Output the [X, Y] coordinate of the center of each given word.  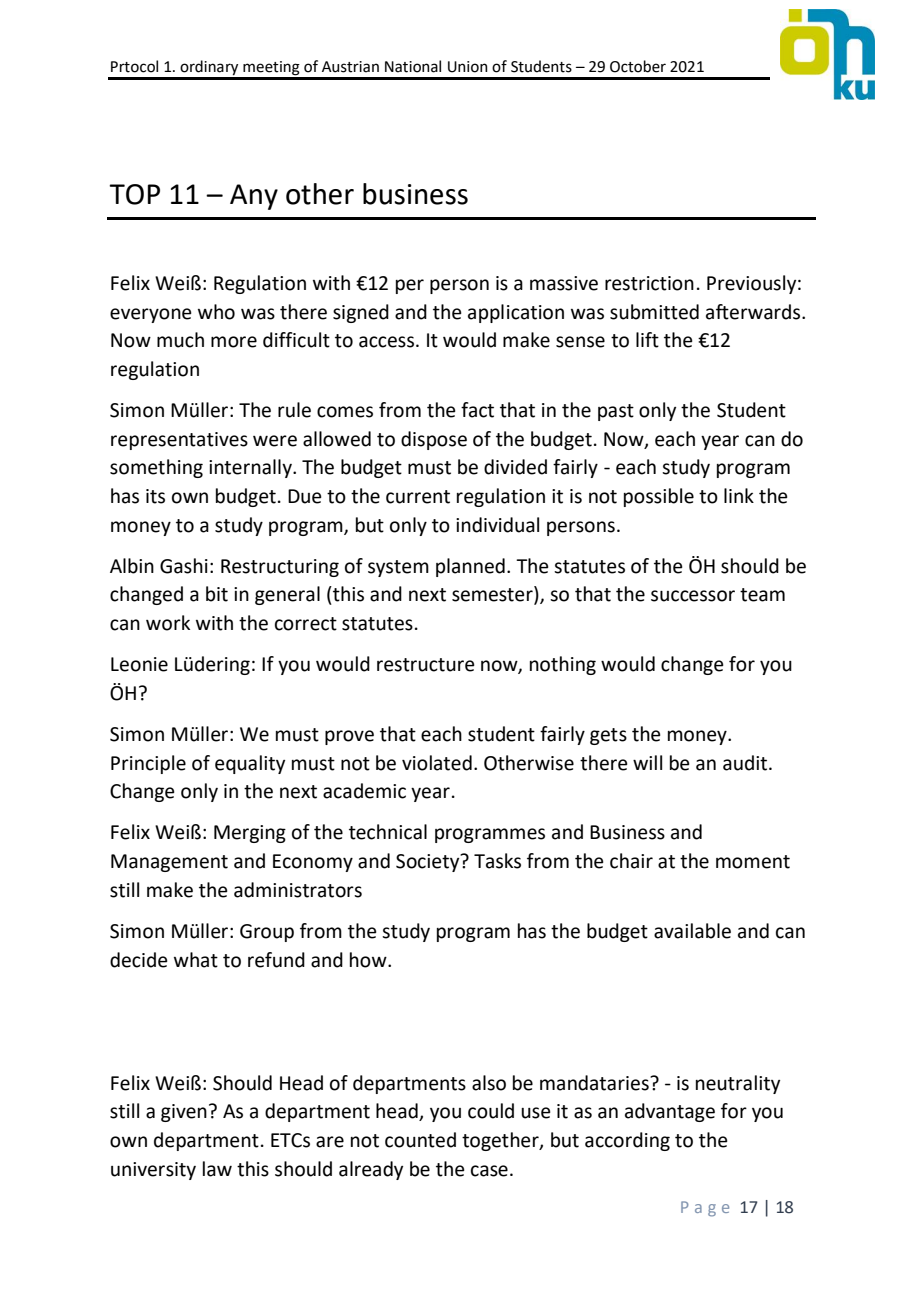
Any [254, 197]
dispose [434, 440]
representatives [179, 441]
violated [437, 763]
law [217, 1169]
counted [420, 1140]
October [638, 66]
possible [659, 497]
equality [250, 764]
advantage [670, 1112]
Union [468, 67]
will [647, 762]
